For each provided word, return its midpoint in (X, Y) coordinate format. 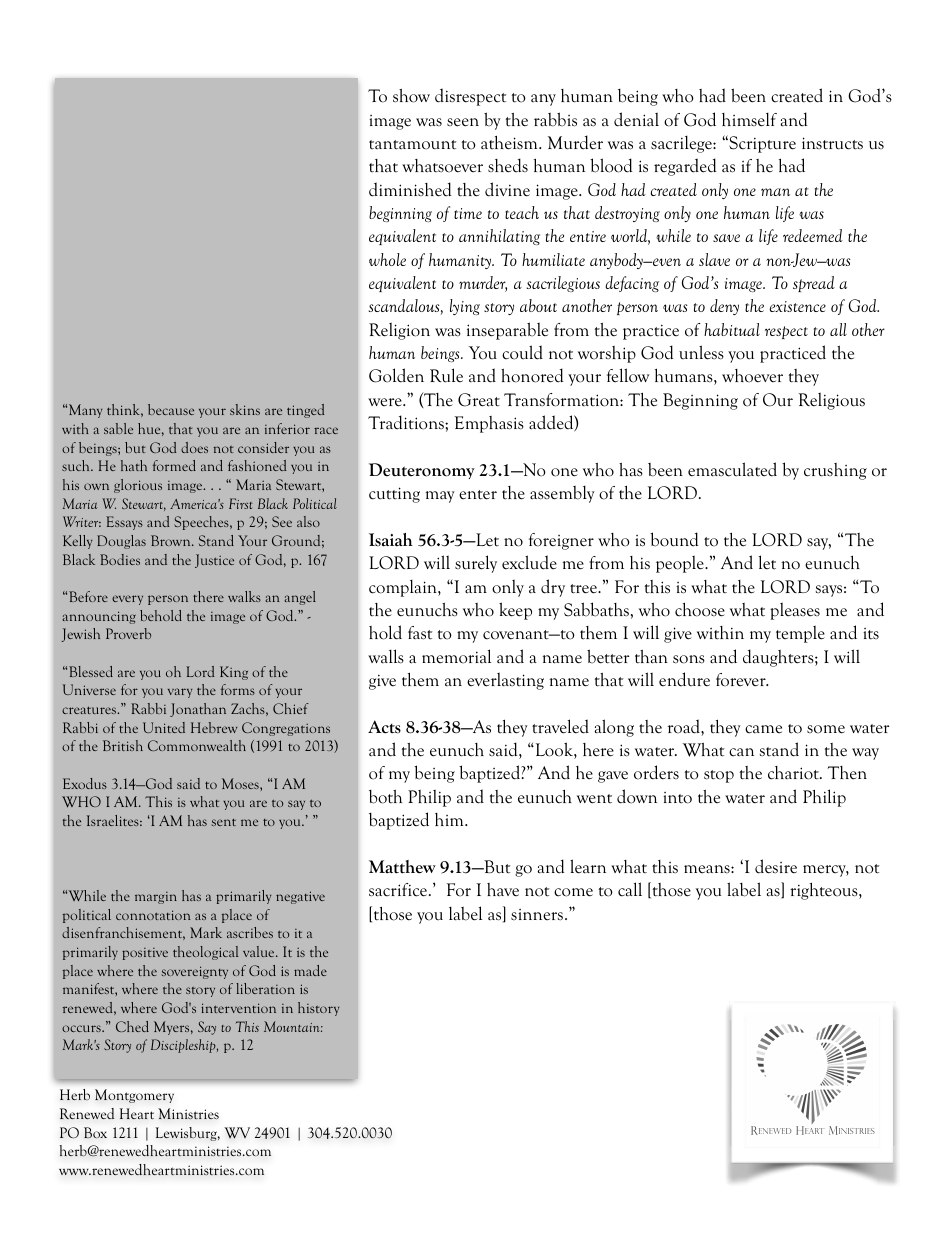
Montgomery (134, 1096)
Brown (172, 540)
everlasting (505, 681)
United (164, 727)
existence (797, 306)
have (503, 890)
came (763, 729)
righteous (825, 891)
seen (463, 122)
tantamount (413, 145)
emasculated (732, 469)
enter (478, 495)
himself (749, 119)
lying (465, 307)
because (171, 409)
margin (156, 898)
